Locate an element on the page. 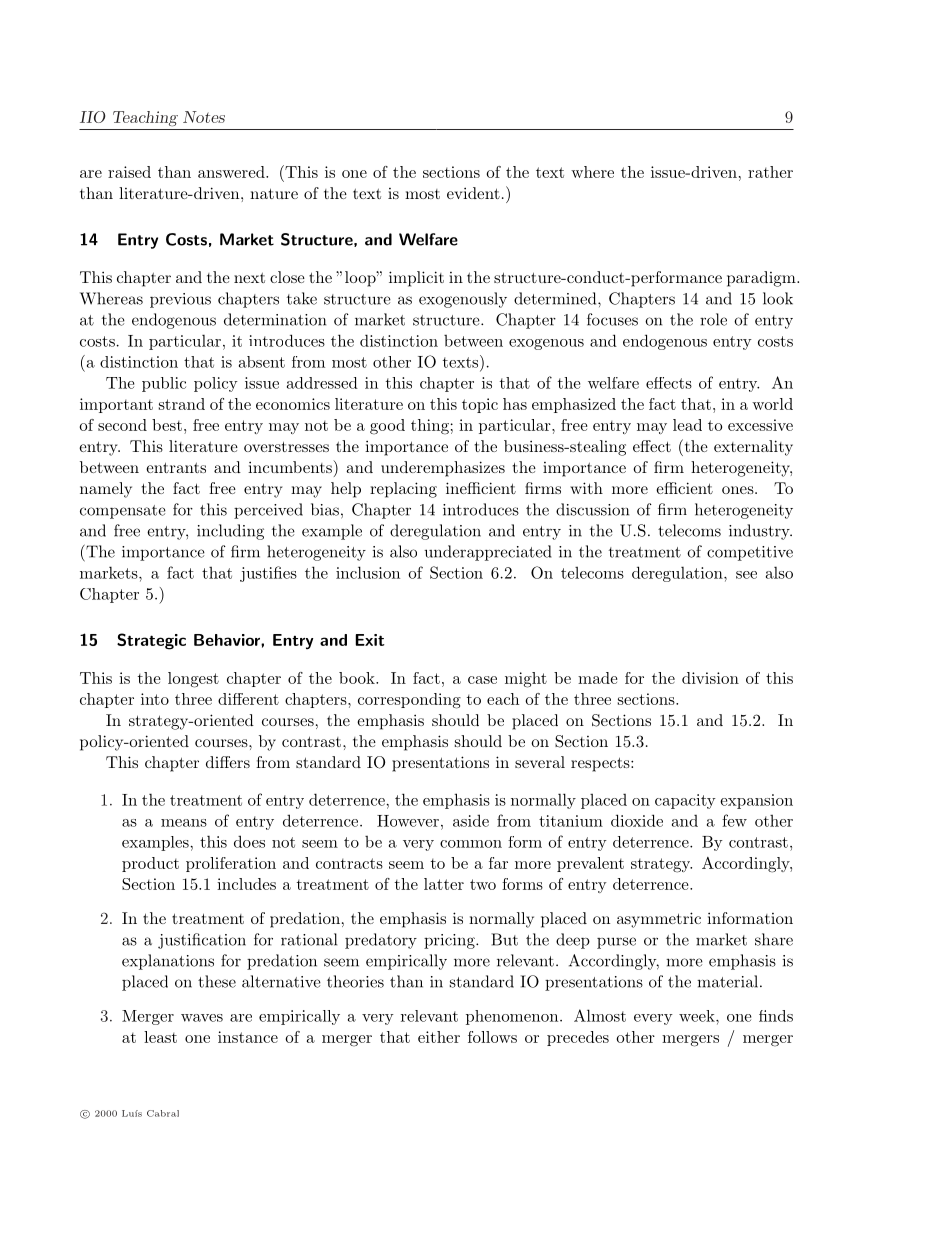 The height and width of the image is (1233, 952). means is located at coordinates (184, 823).
